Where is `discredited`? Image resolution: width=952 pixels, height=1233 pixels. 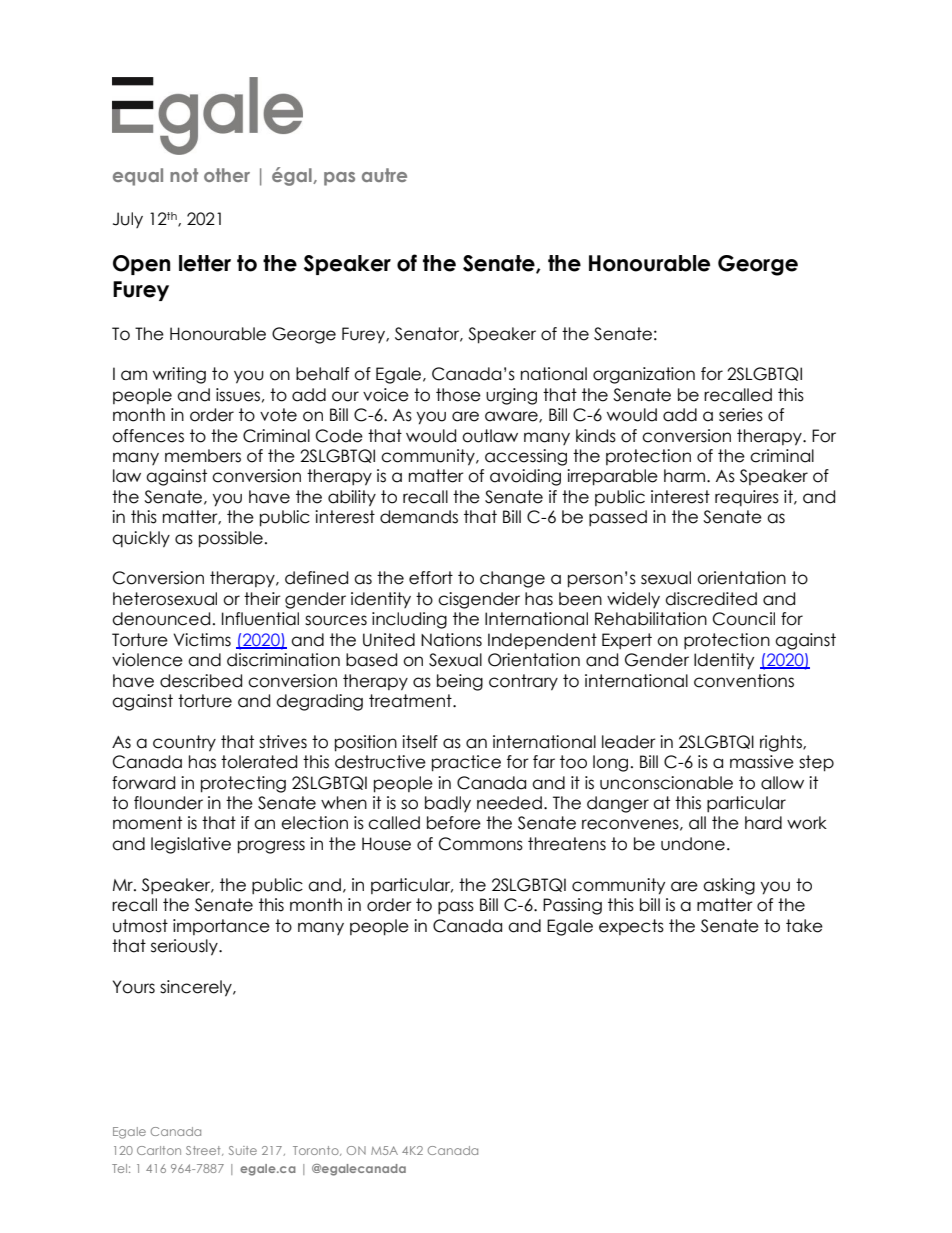 discredited is located at coordinates (711, 599).
